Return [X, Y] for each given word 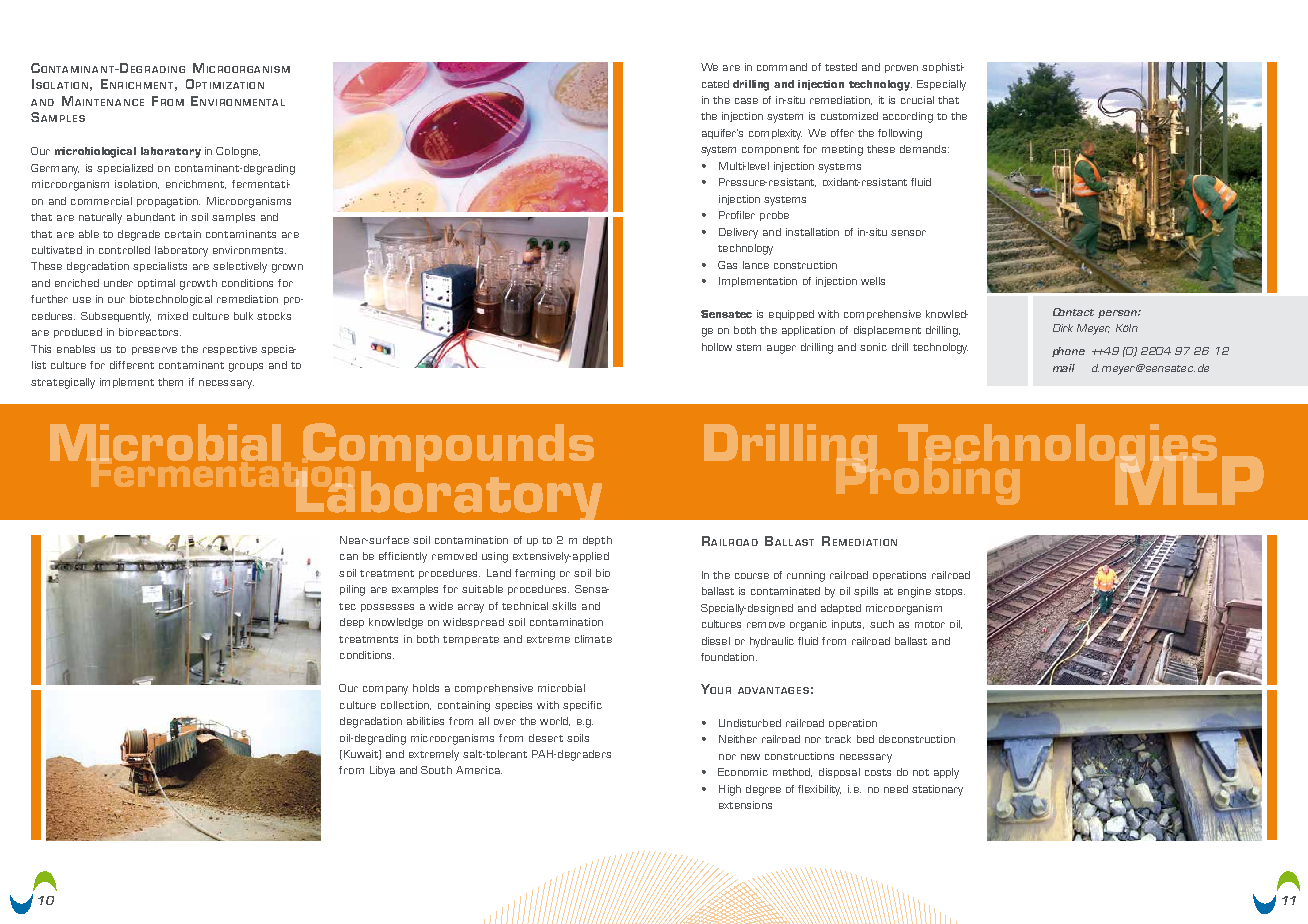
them [170, 382]
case [746, 101]
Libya [382, 771]
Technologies [1057, 449]
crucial [917, 100]
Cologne [238, 152]
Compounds [447, 449]
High [730, 790]
